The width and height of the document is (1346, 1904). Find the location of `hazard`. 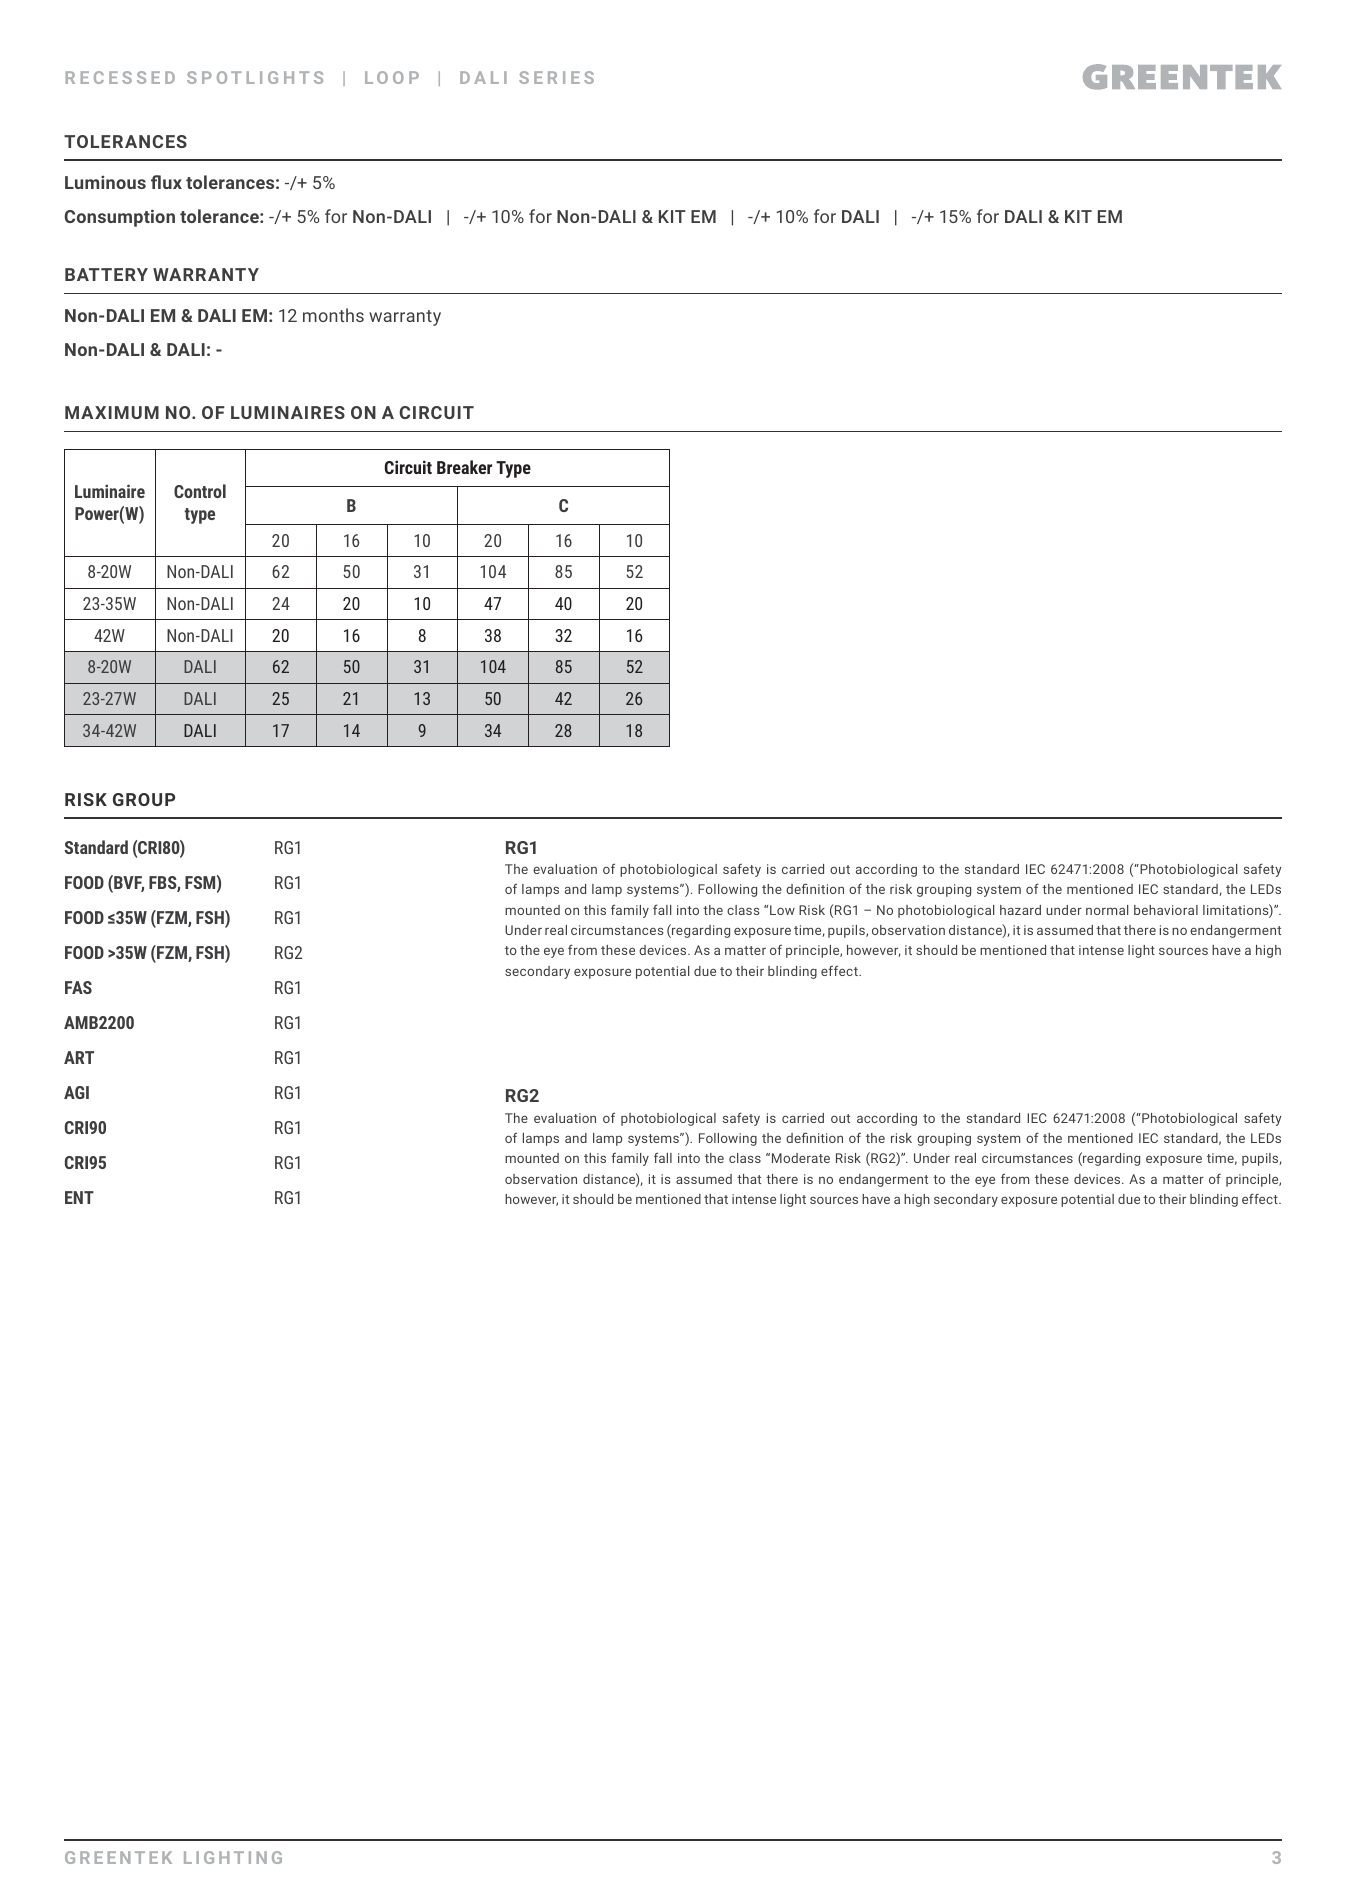

hazard is located at coordinates (1020, 910).
